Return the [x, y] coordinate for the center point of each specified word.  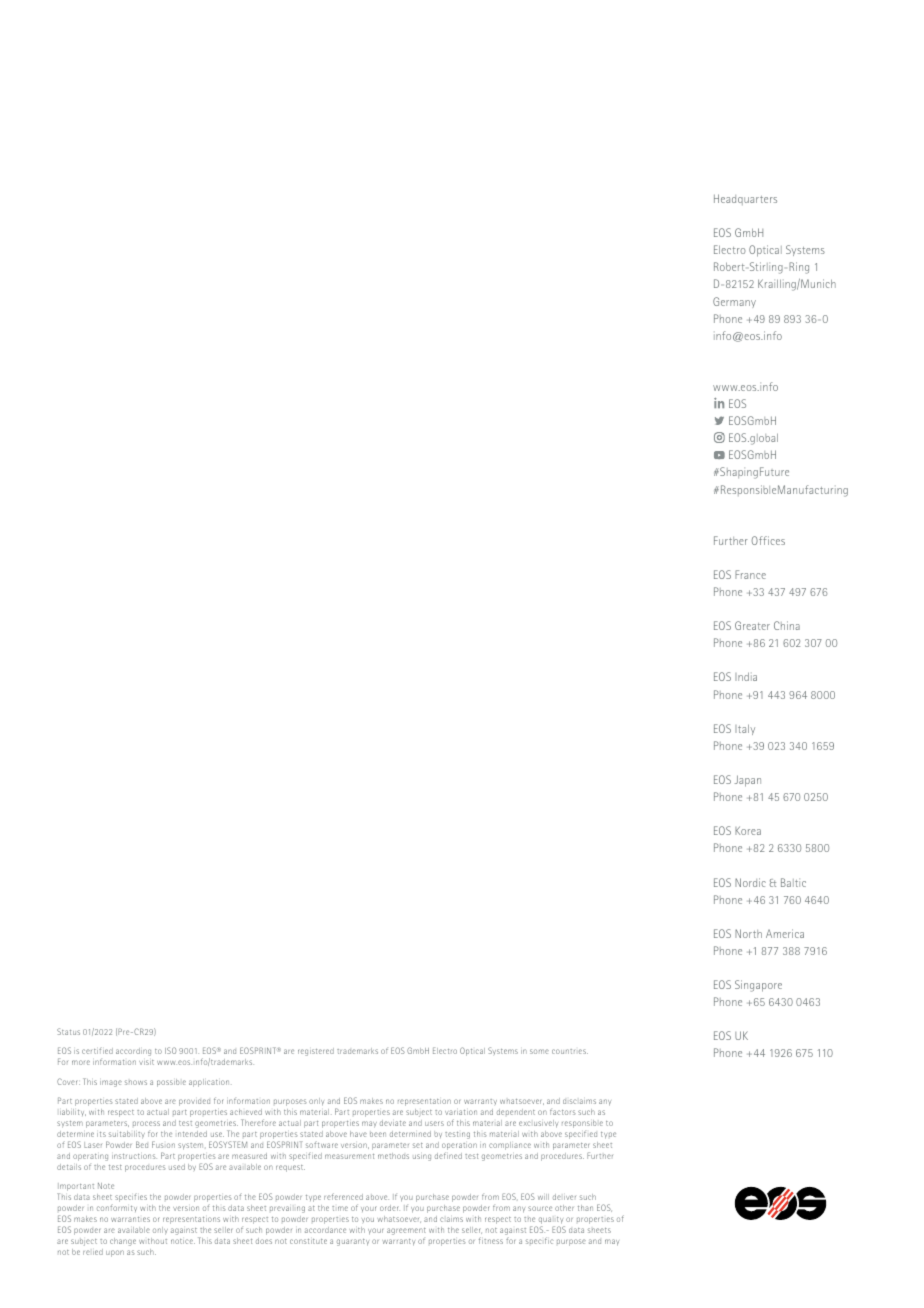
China [787, 625]
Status [68, 1031]
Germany [734, 302]
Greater [752, 625]
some [539, 1051]
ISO [170, 1050]
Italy [745, 729]
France [750, 574]
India [746, 676]
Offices [768, 540]
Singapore [758, 986]
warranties [130, 1219]
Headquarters [745, 199]
